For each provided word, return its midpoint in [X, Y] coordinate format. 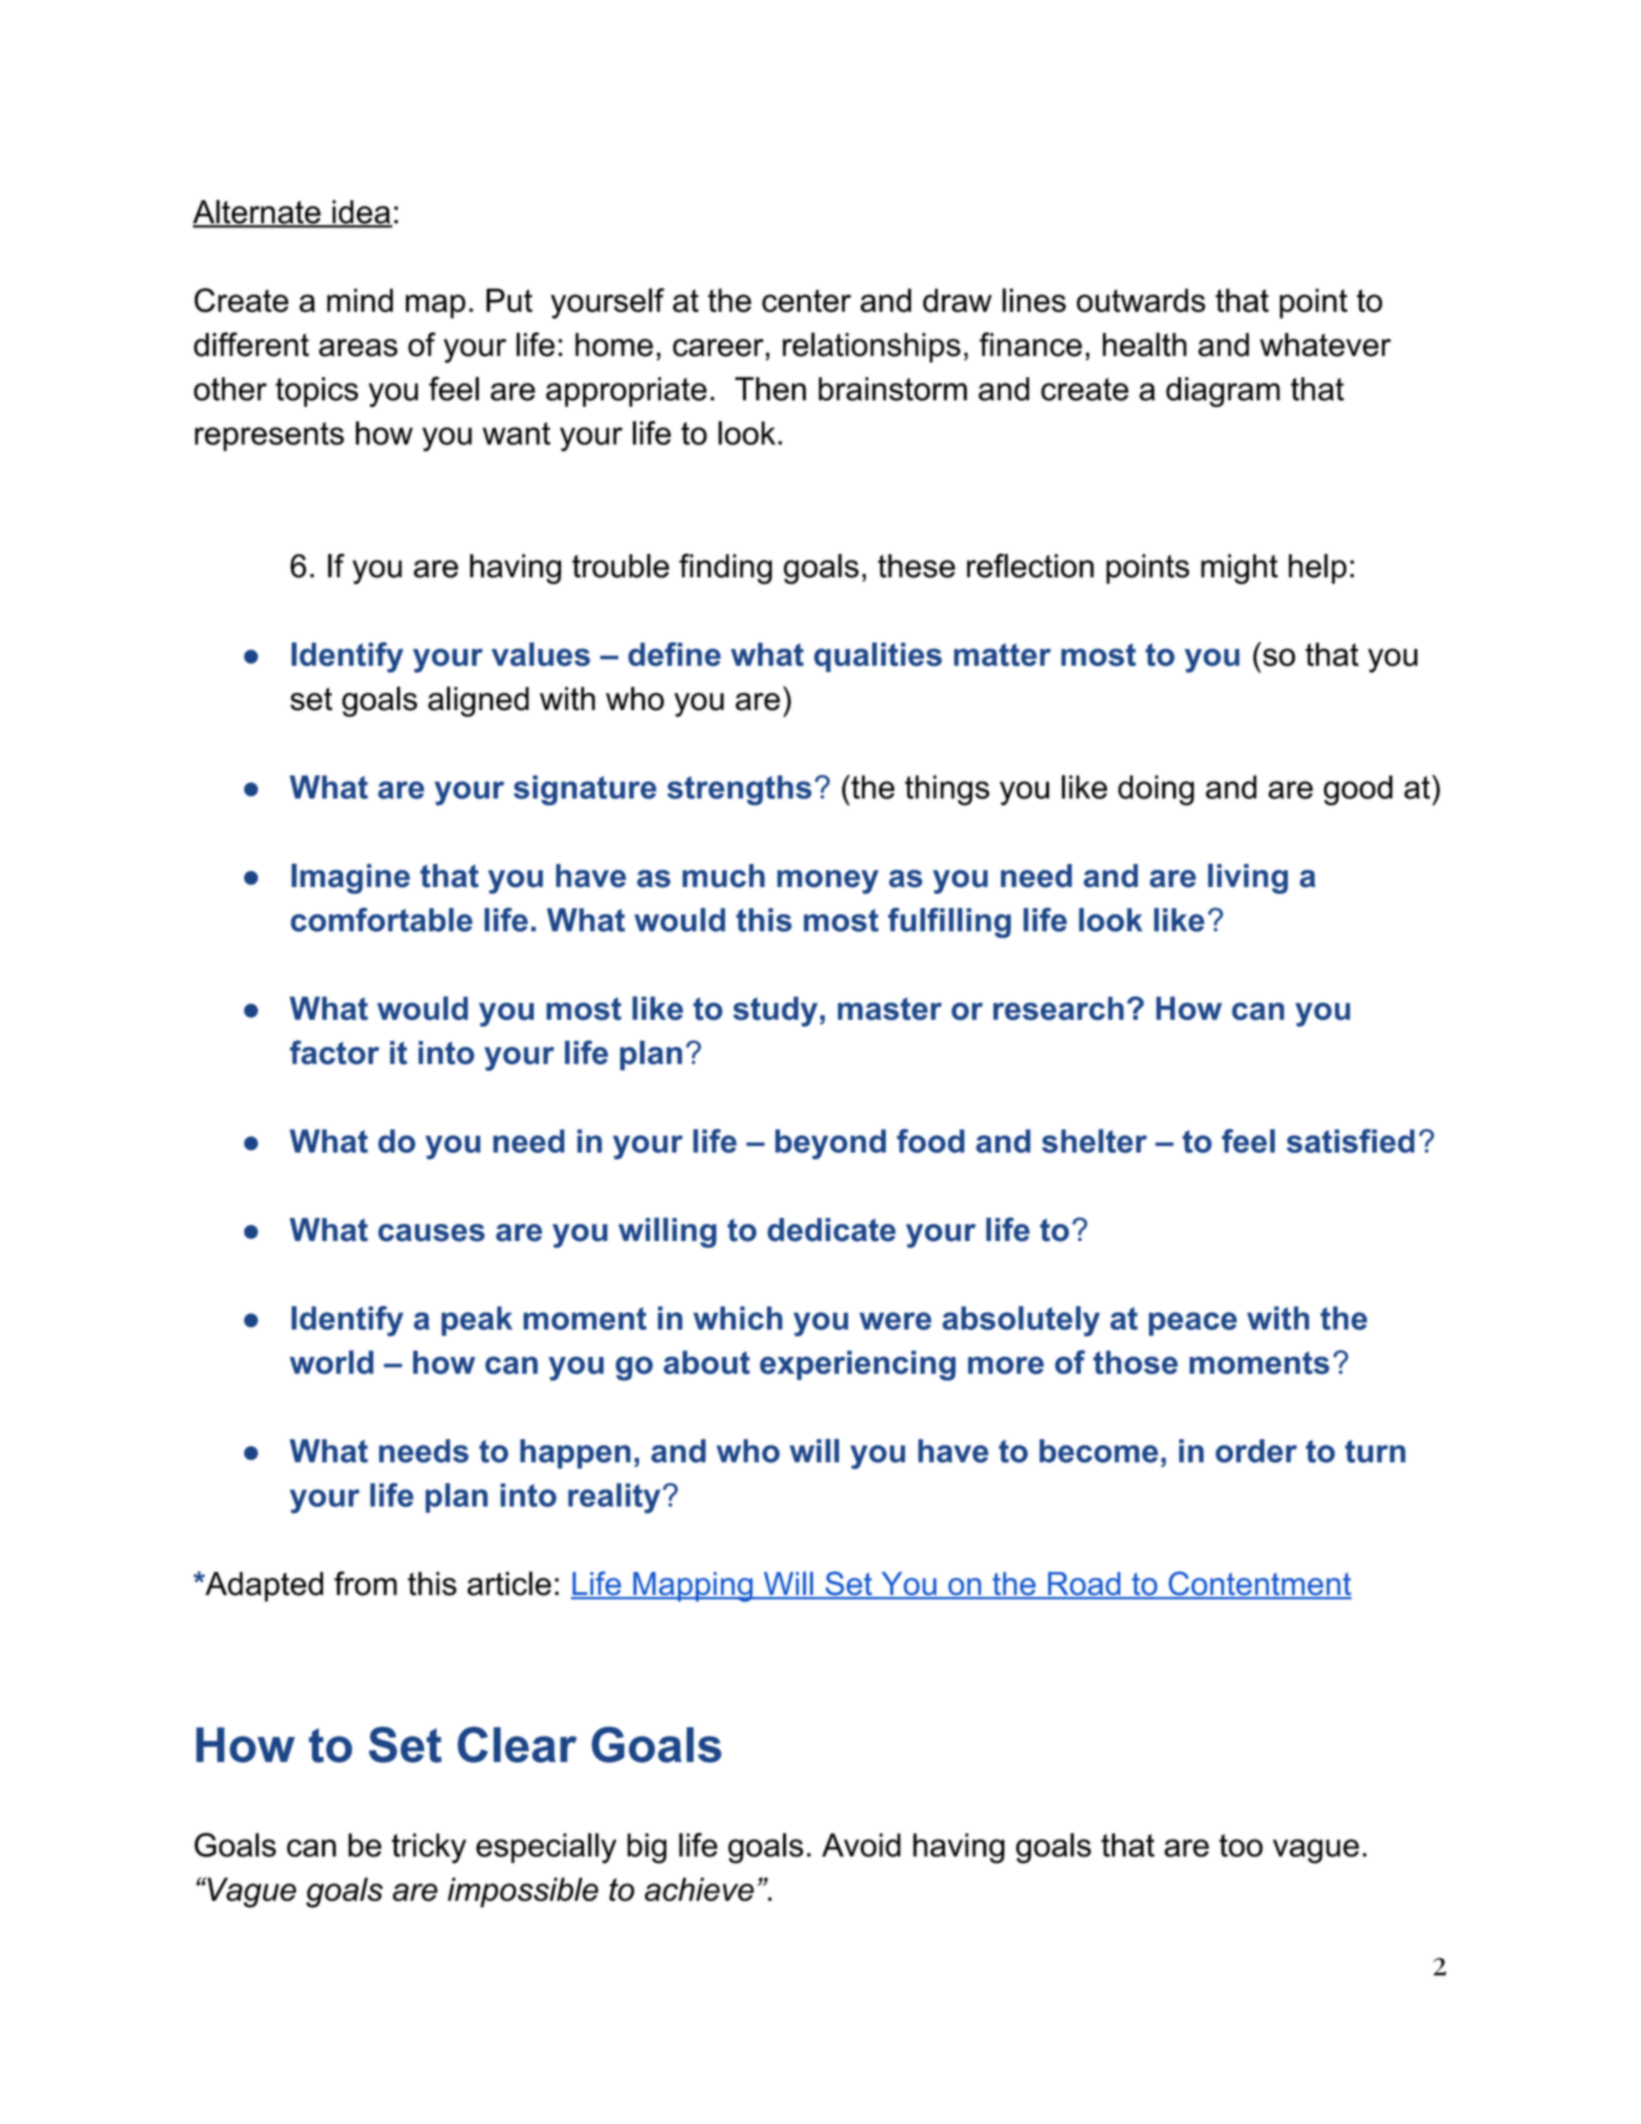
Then [770, 389]
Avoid [861, 1845]
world [332, 1362]
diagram [1223, 392]
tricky [429, 1848]
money [828, 882]
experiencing [858, 1365]
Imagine [351, 878]
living [1248, 879]
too [1241, 1845]
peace [1193, 1324]
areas [358, 348]
